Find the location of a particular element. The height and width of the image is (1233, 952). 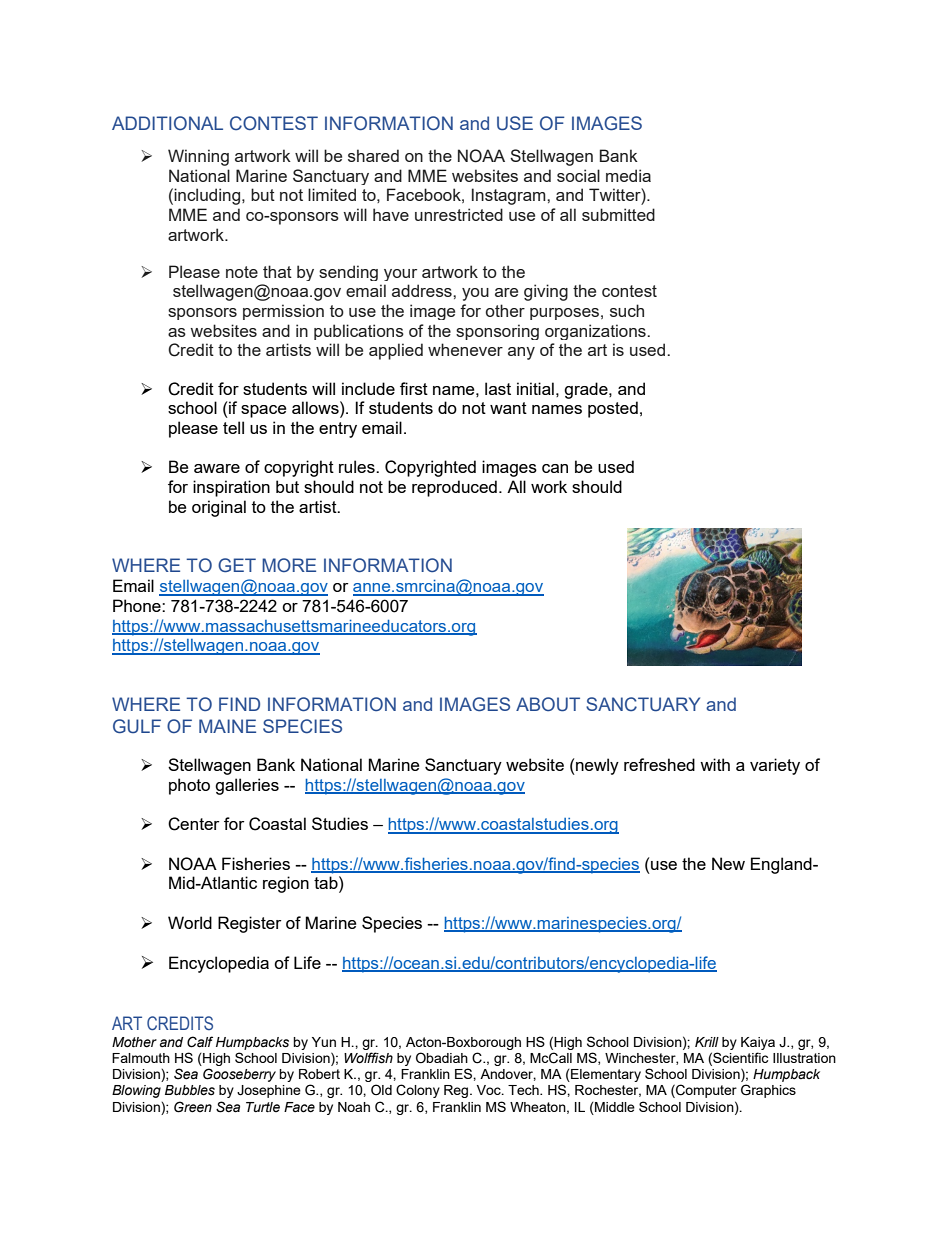

original is located at coordinates (219, 508).
